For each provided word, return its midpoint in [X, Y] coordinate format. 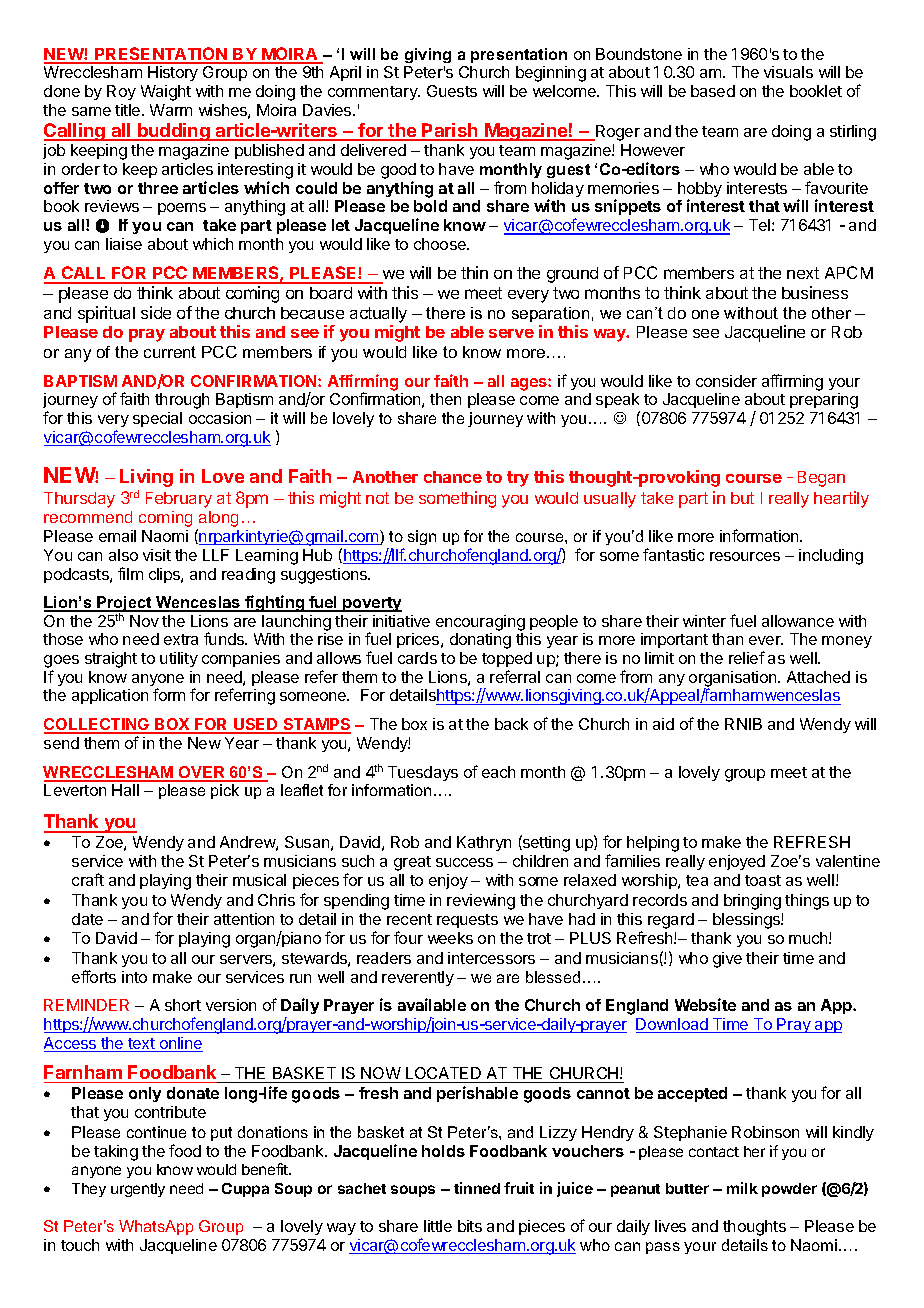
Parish [450, 131]
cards [417, 658]
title [129, 110]
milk [742, 1188]
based [713, 91]
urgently [138, 1190]
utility [179, 659]
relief [747, 657]
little [438, 1226]
